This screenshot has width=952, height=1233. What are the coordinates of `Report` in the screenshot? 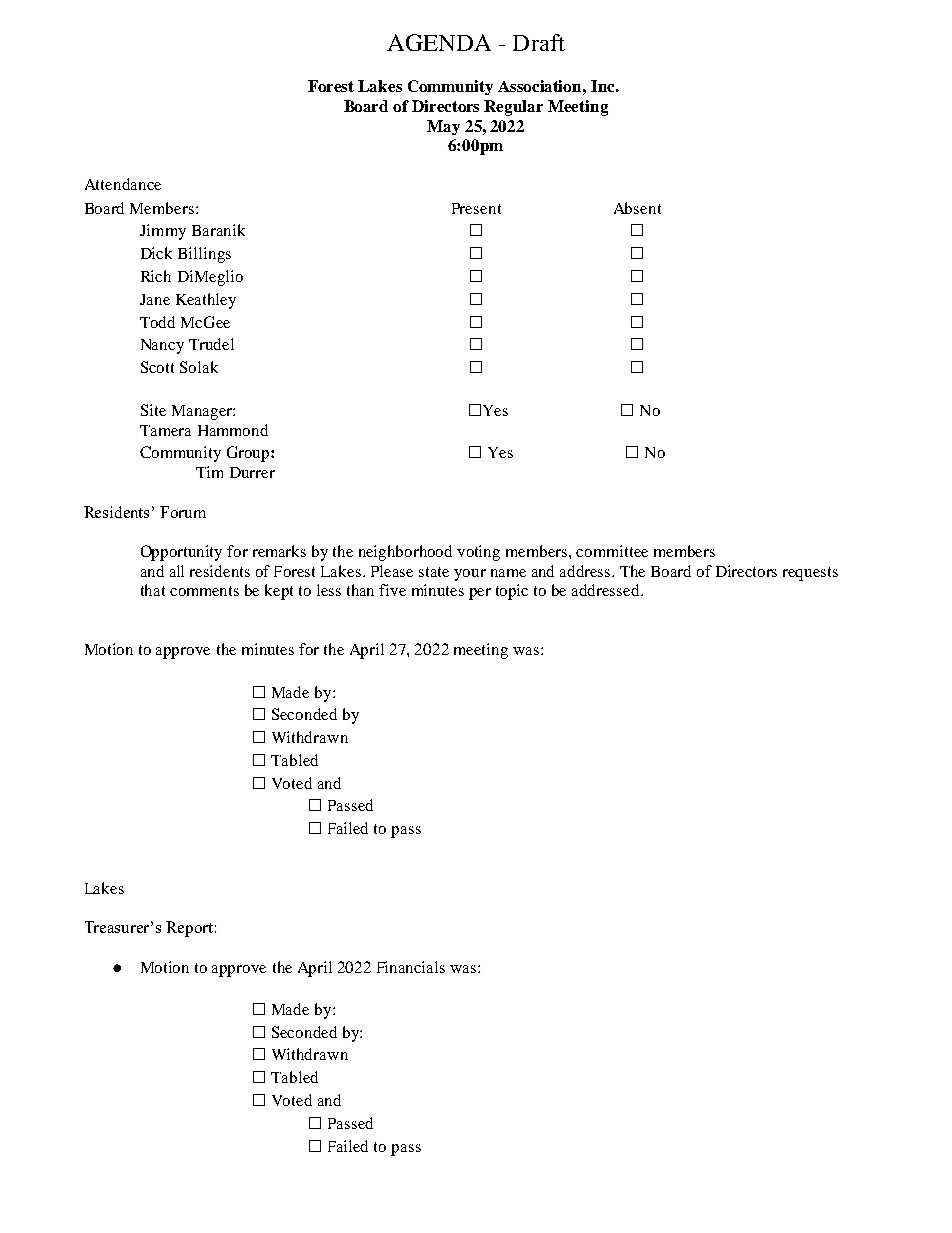 It's located at (189, 929).
